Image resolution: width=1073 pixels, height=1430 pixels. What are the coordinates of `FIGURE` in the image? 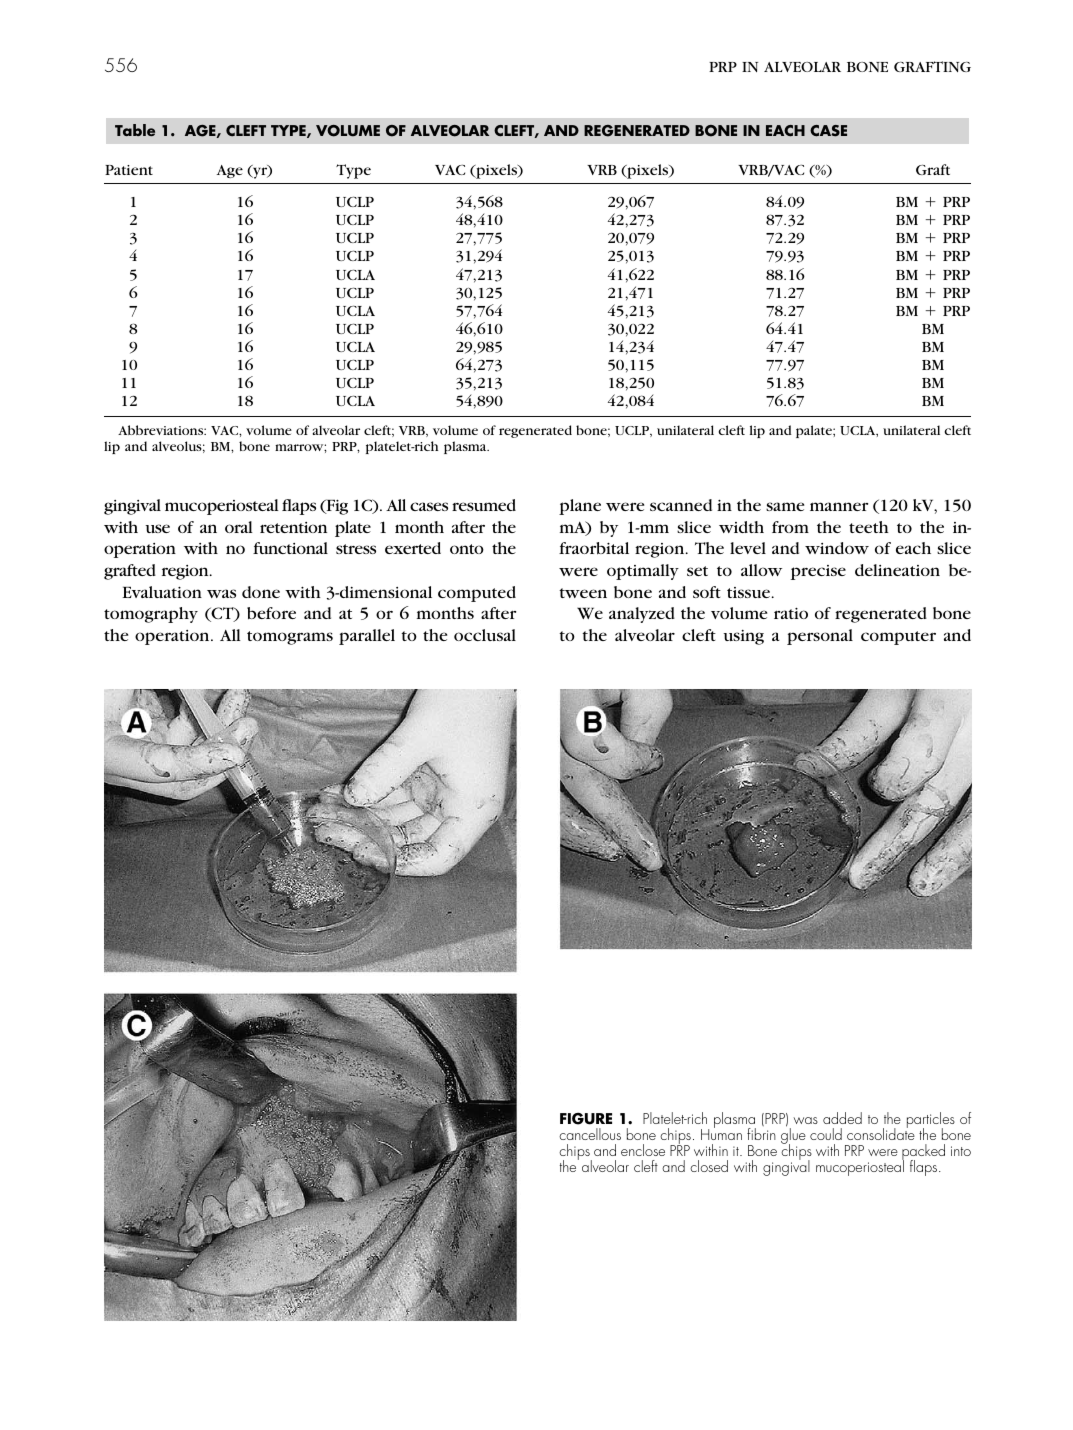 It's located at (586, 1118).
